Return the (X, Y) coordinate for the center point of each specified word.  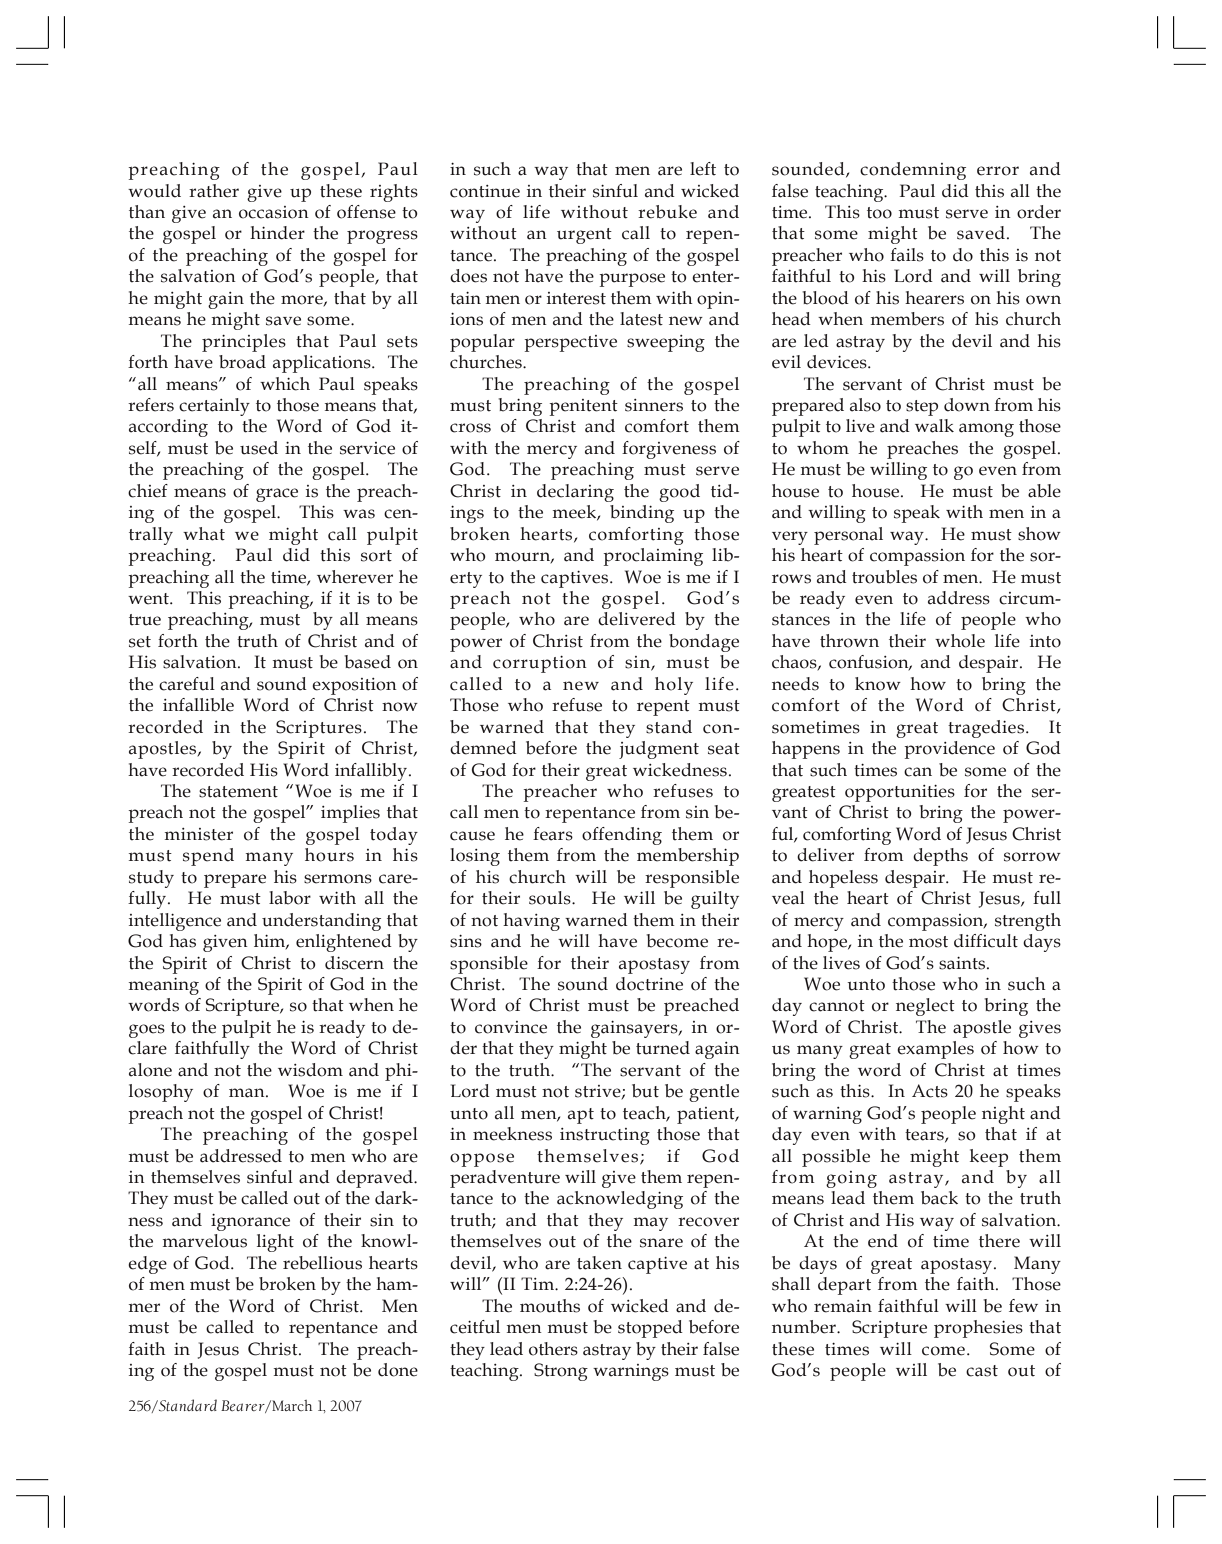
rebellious (322, 1263)
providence (949, 750)
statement (238, 792)
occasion (274, 212)
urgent (584, 236)
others (553, 1349)
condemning (913, 171)
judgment (659, 750)
